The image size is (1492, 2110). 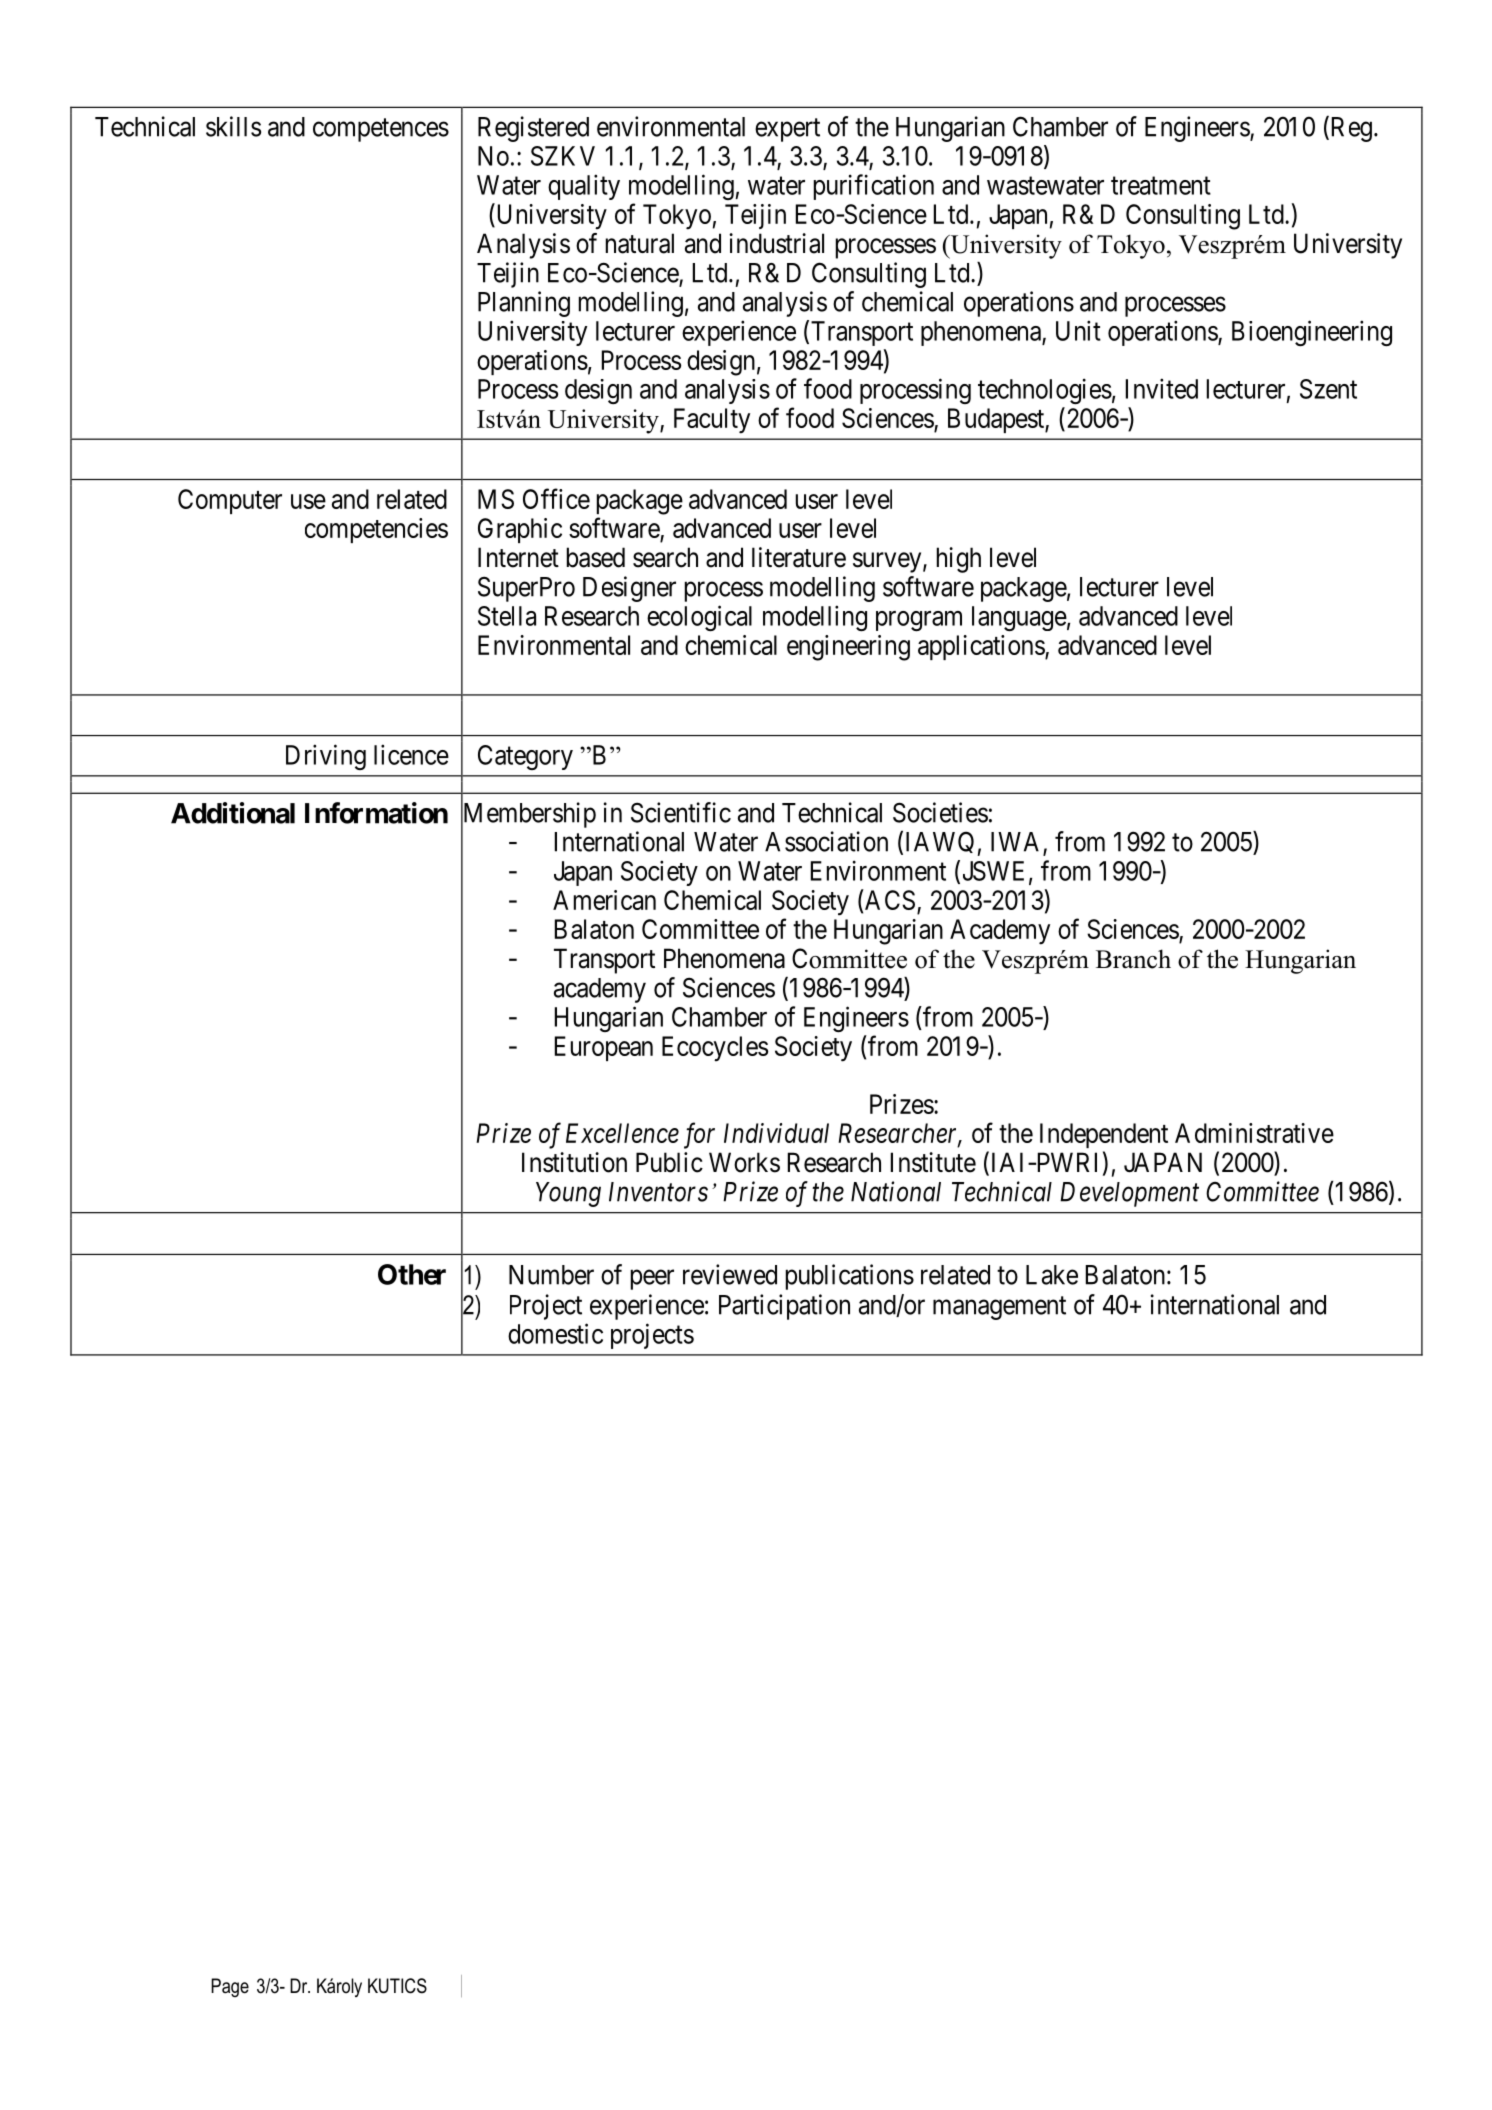 What do you see at coordinates (230, 1987) in the screenshot?
I see `Page` at bounding box center [230, 1987].
